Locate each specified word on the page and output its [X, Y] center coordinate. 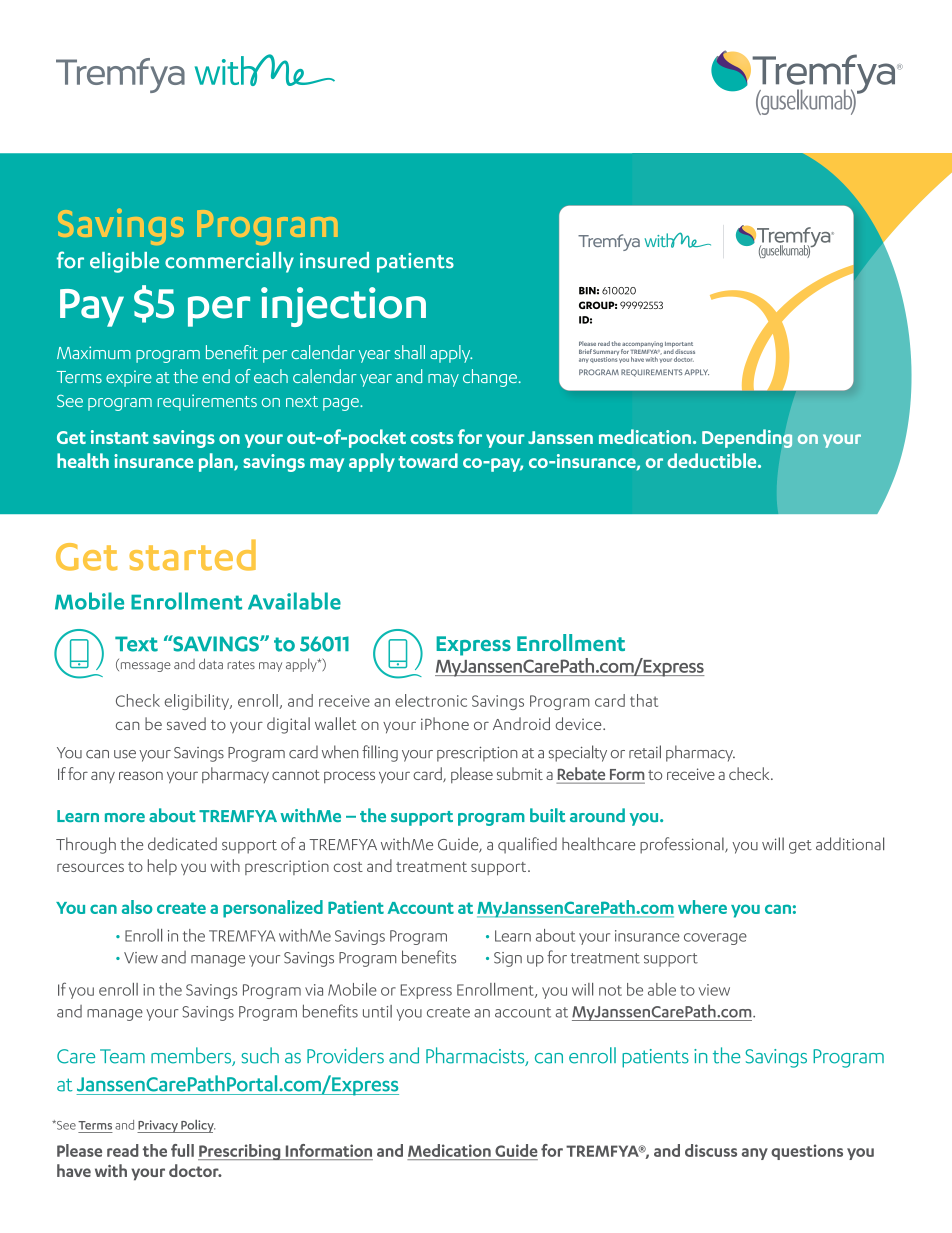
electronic [431, 700]
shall [410, 352]
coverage [715, 939]
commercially [229, 262]
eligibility [198, 702]
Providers [345, 1055]
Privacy [158, 1126]
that [644, 700]
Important [679, 346]
